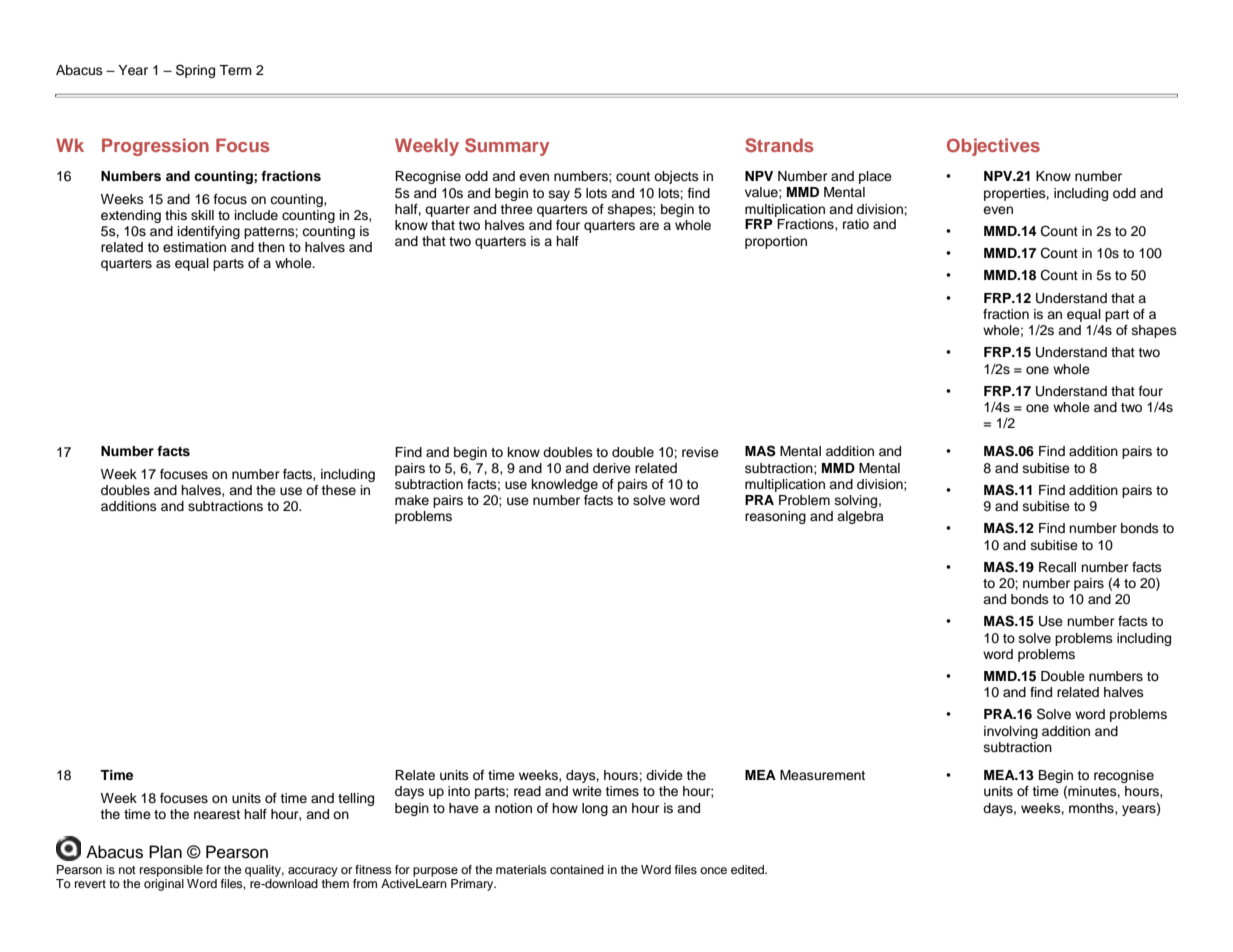  Describe the element at coordinates (700, 452) in the screenshot. I see `revise` at that location.
